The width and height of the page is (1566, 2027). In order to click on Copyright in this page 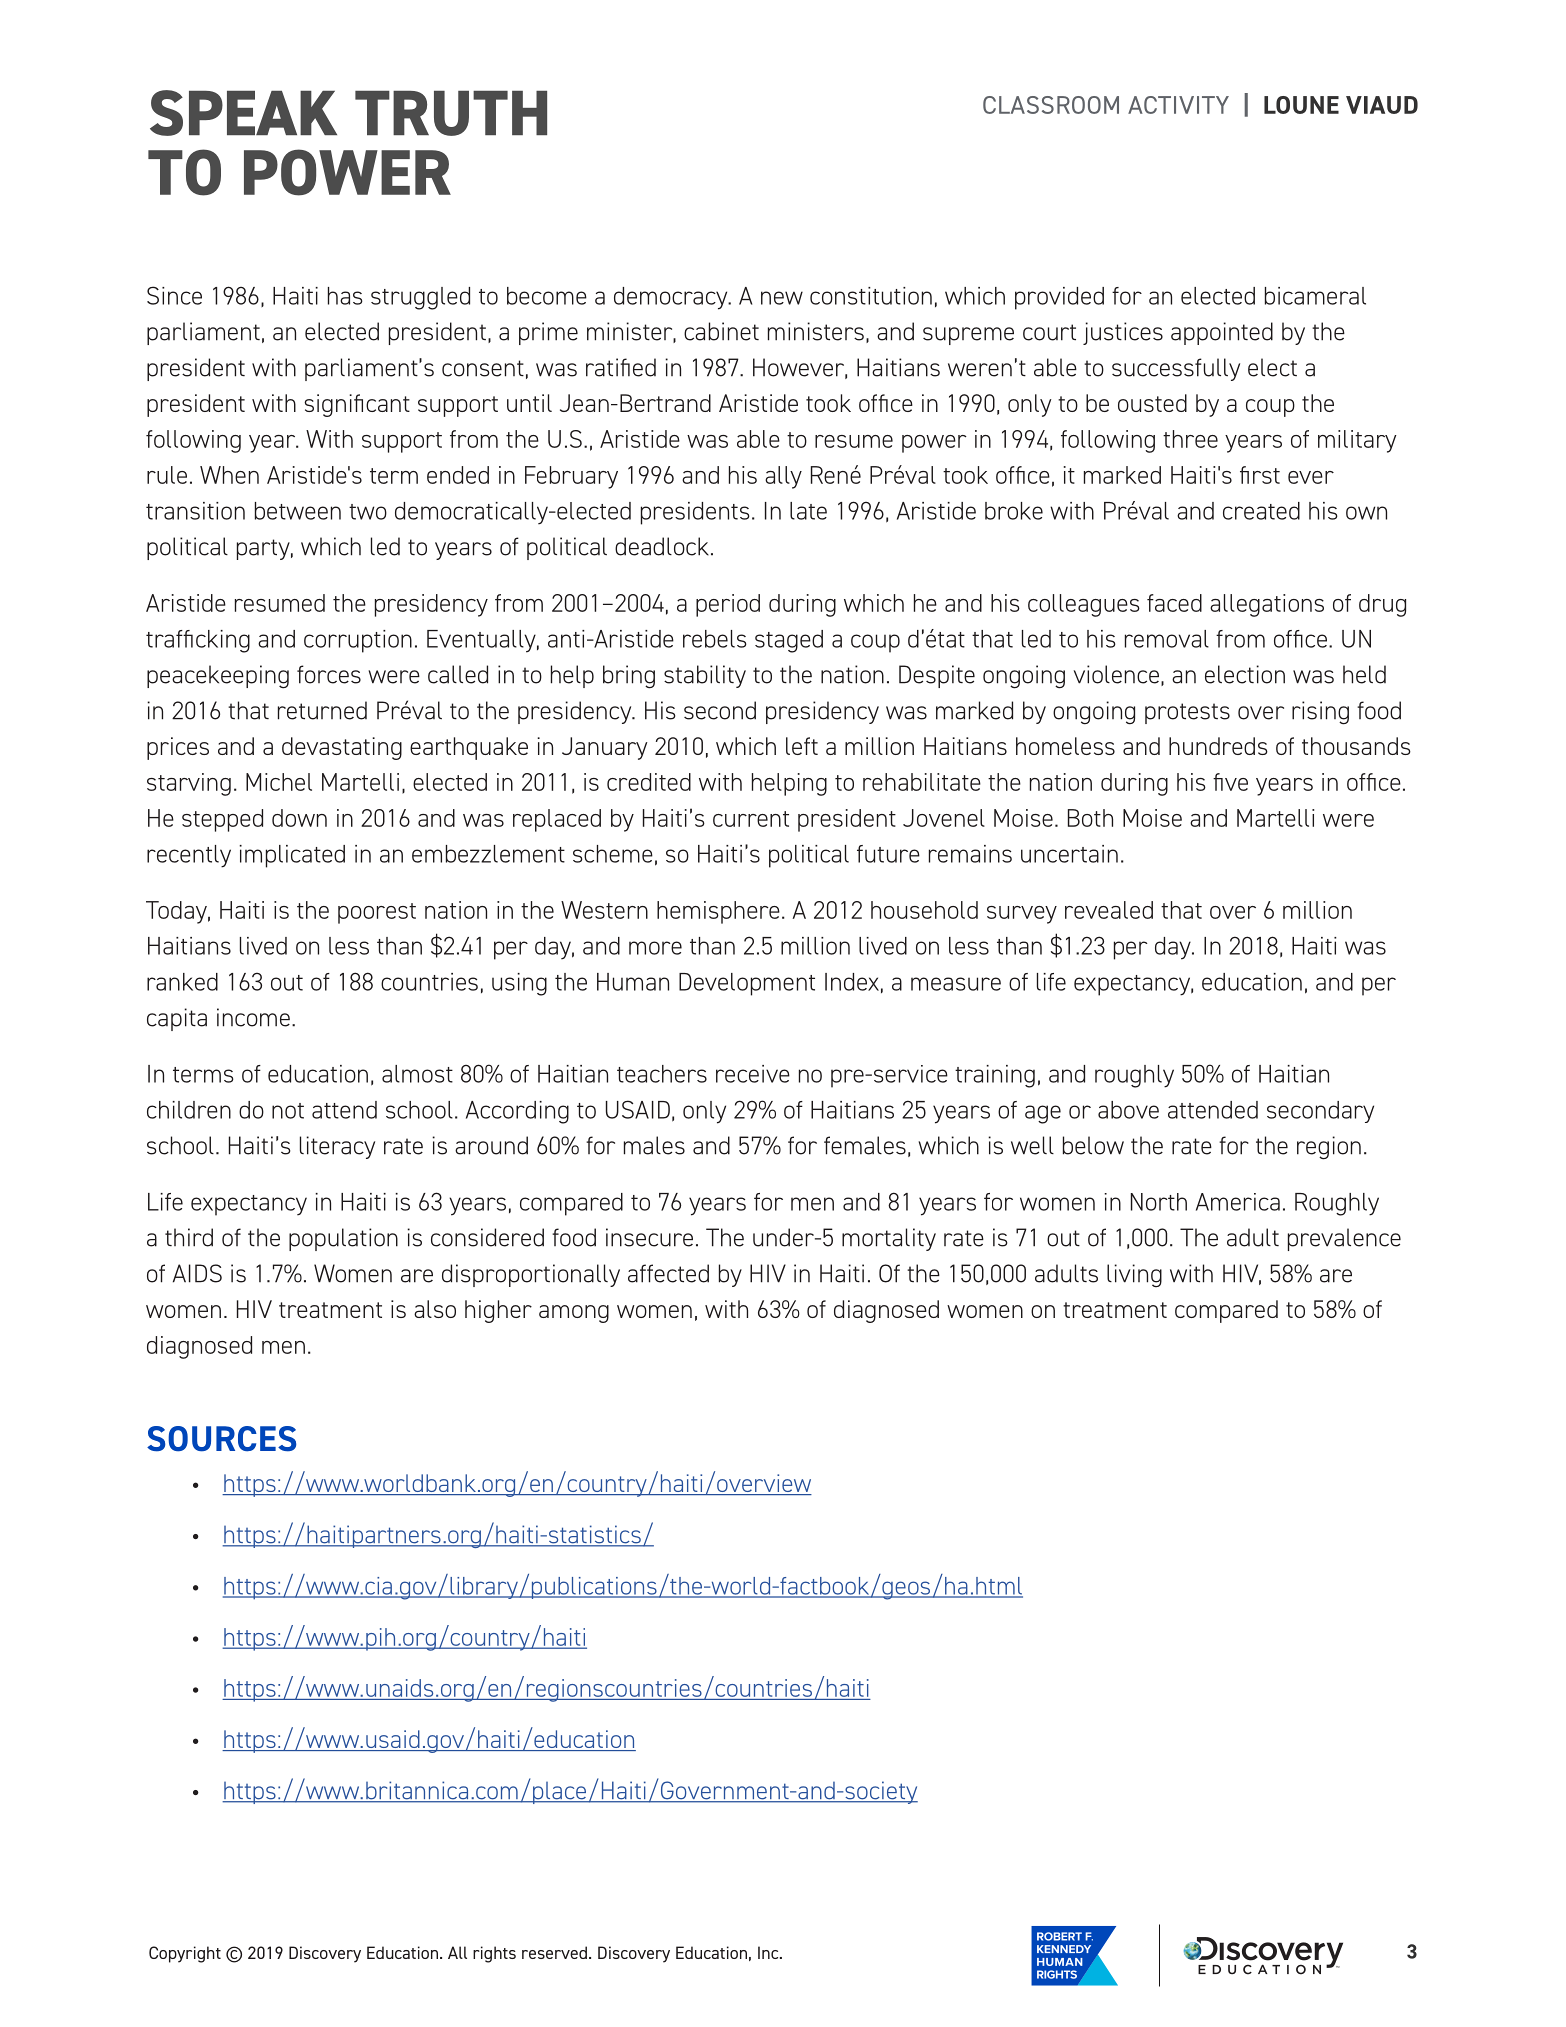, I will do `click(185, 1954)`.
